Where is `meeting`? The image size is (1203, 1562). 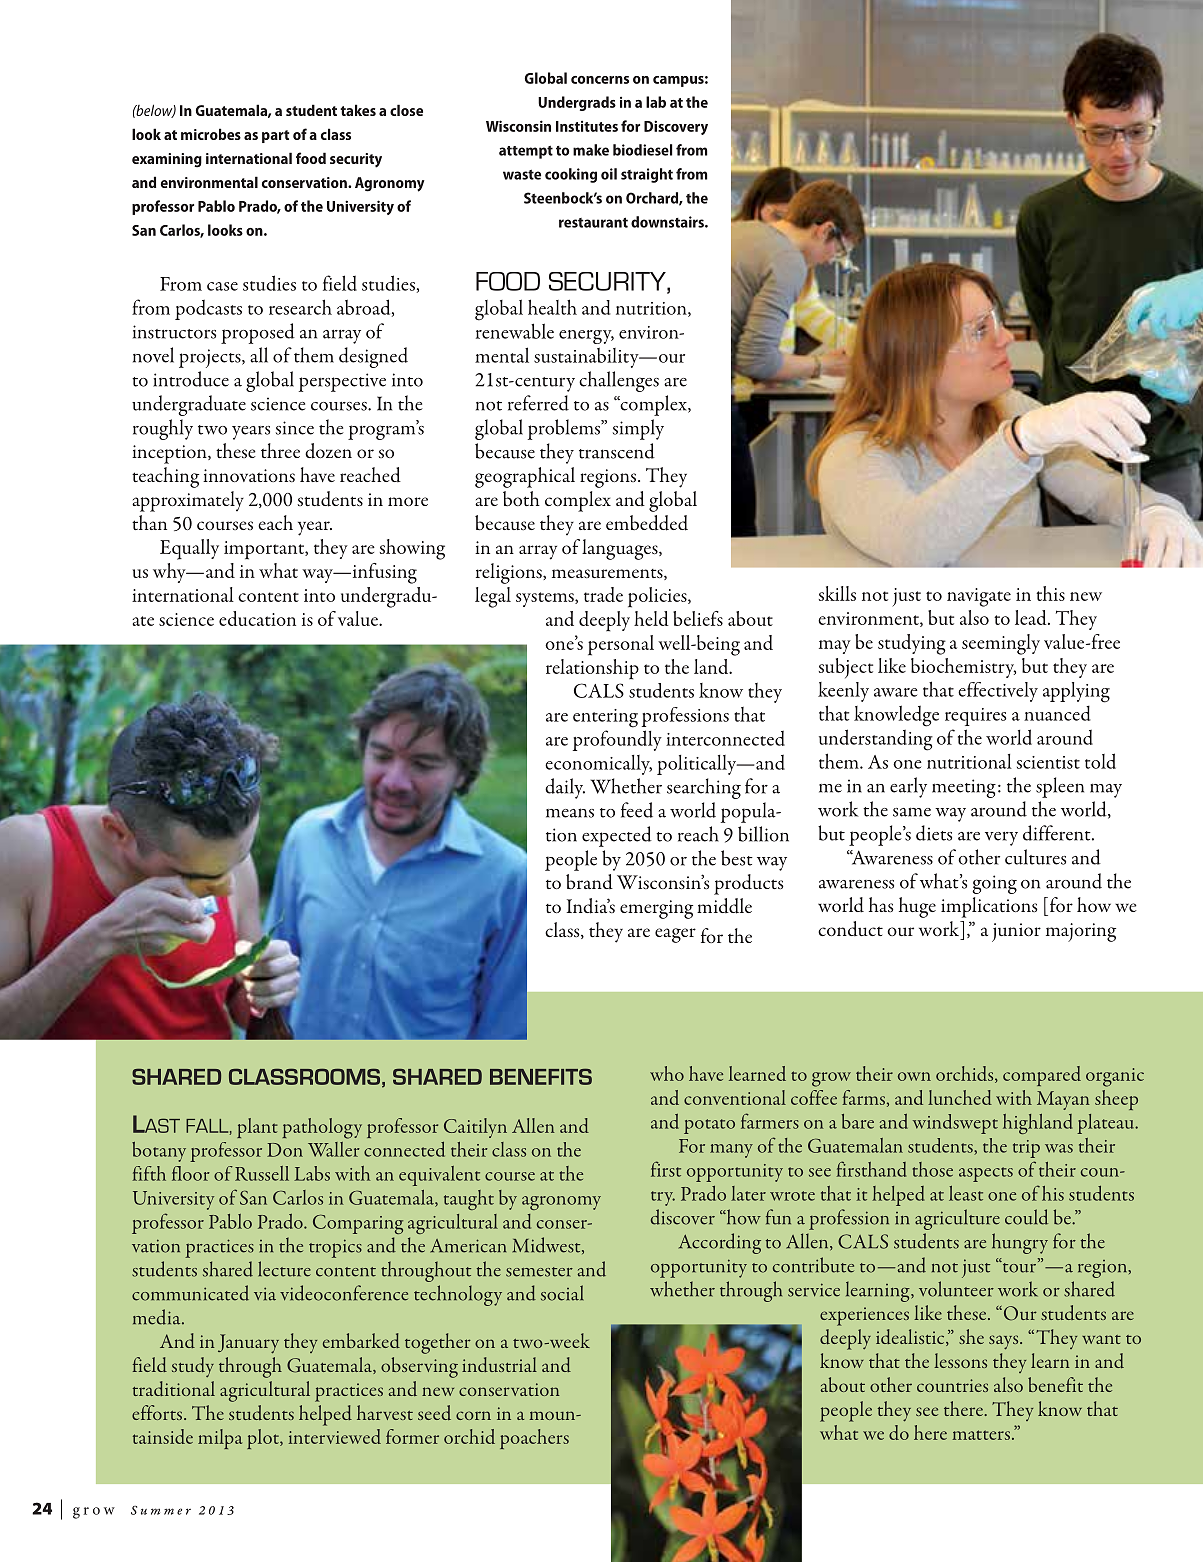 meeting is located at coordinates (964, 788).
